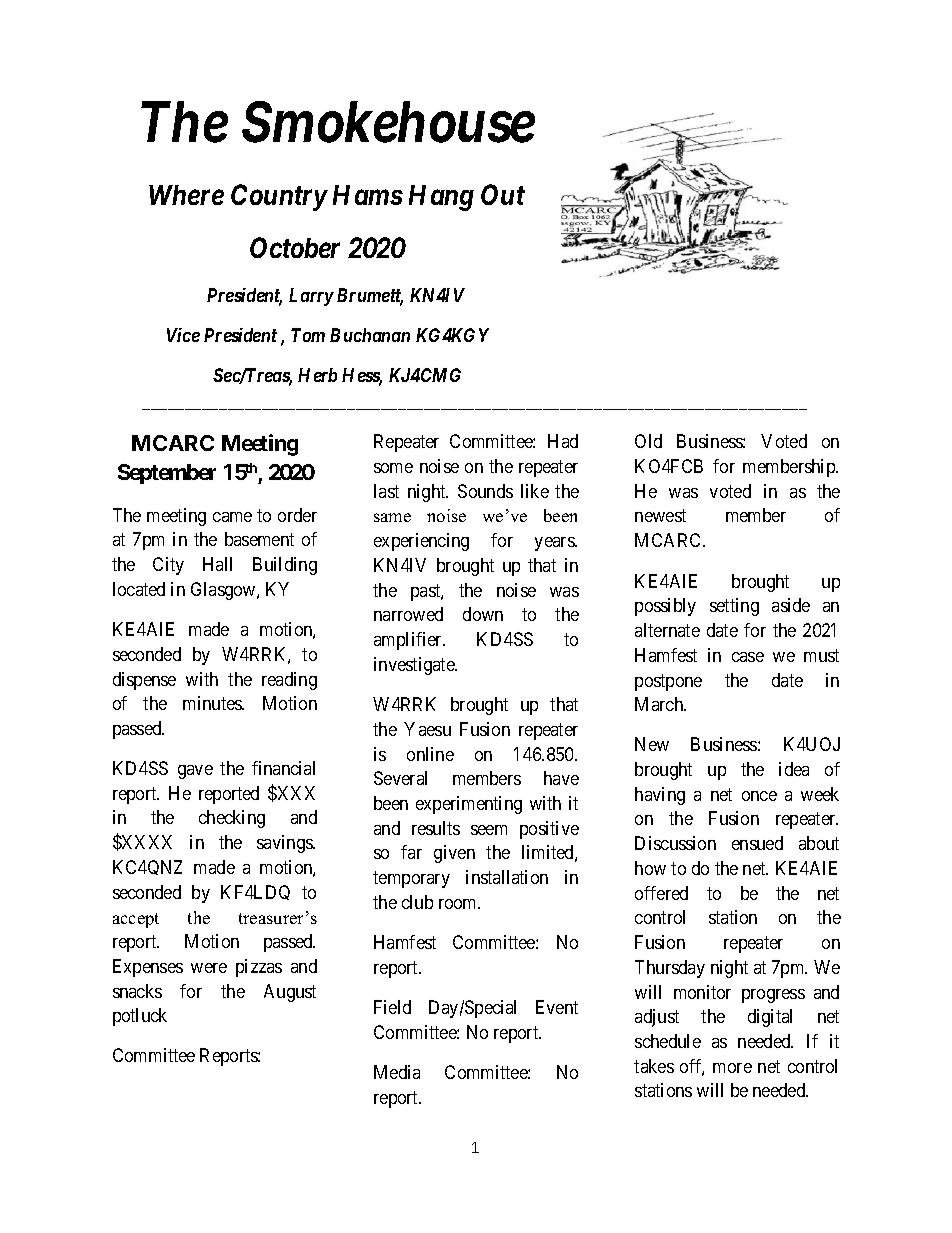 The image size is (952, 1233). I want to click on case, so click(748, 657).
